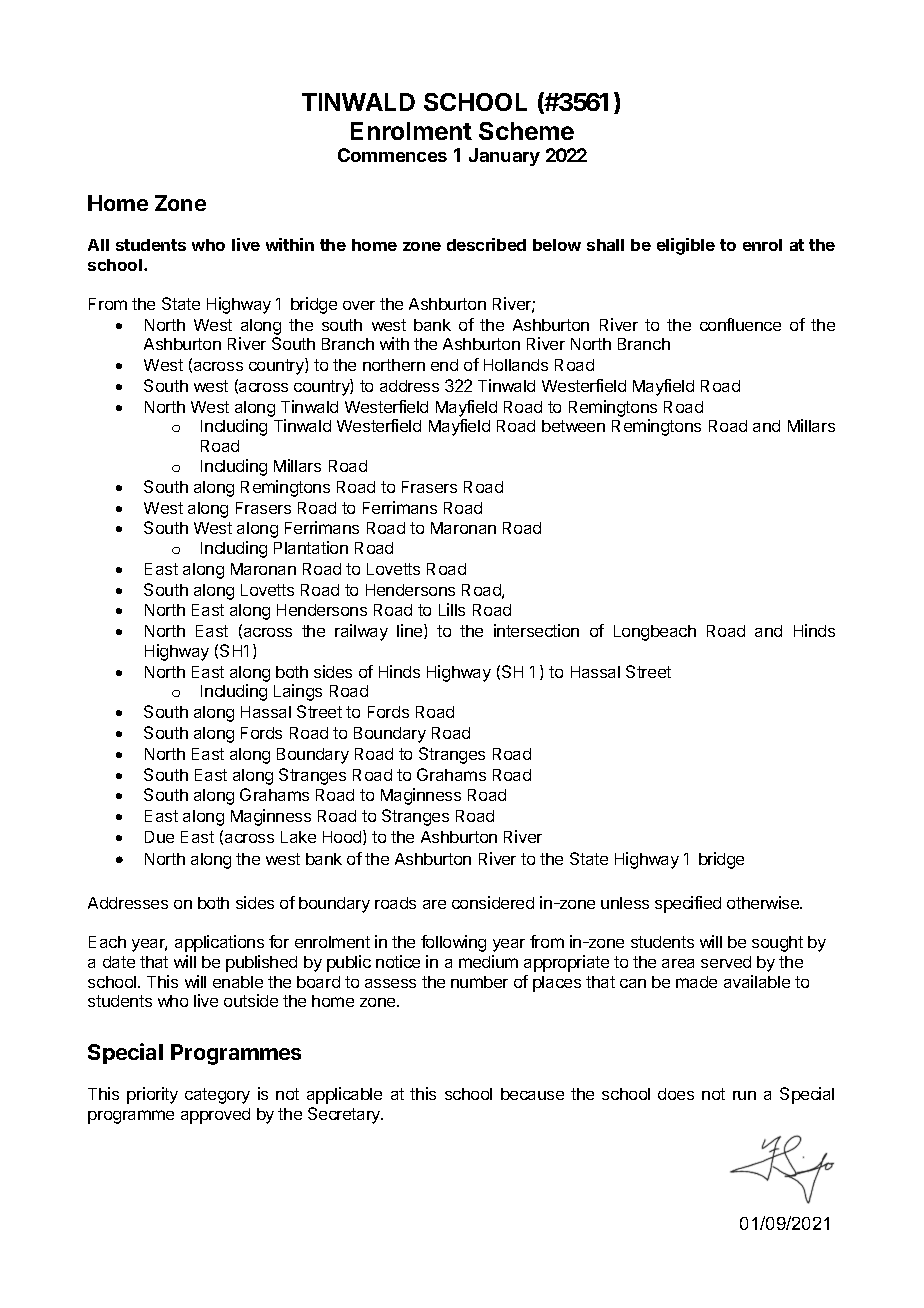 Image resolution: width=924 pixels, height=1308 pixels. Describe the element at coordinates (392, 155) in the page. I see `Commences` at that location.
